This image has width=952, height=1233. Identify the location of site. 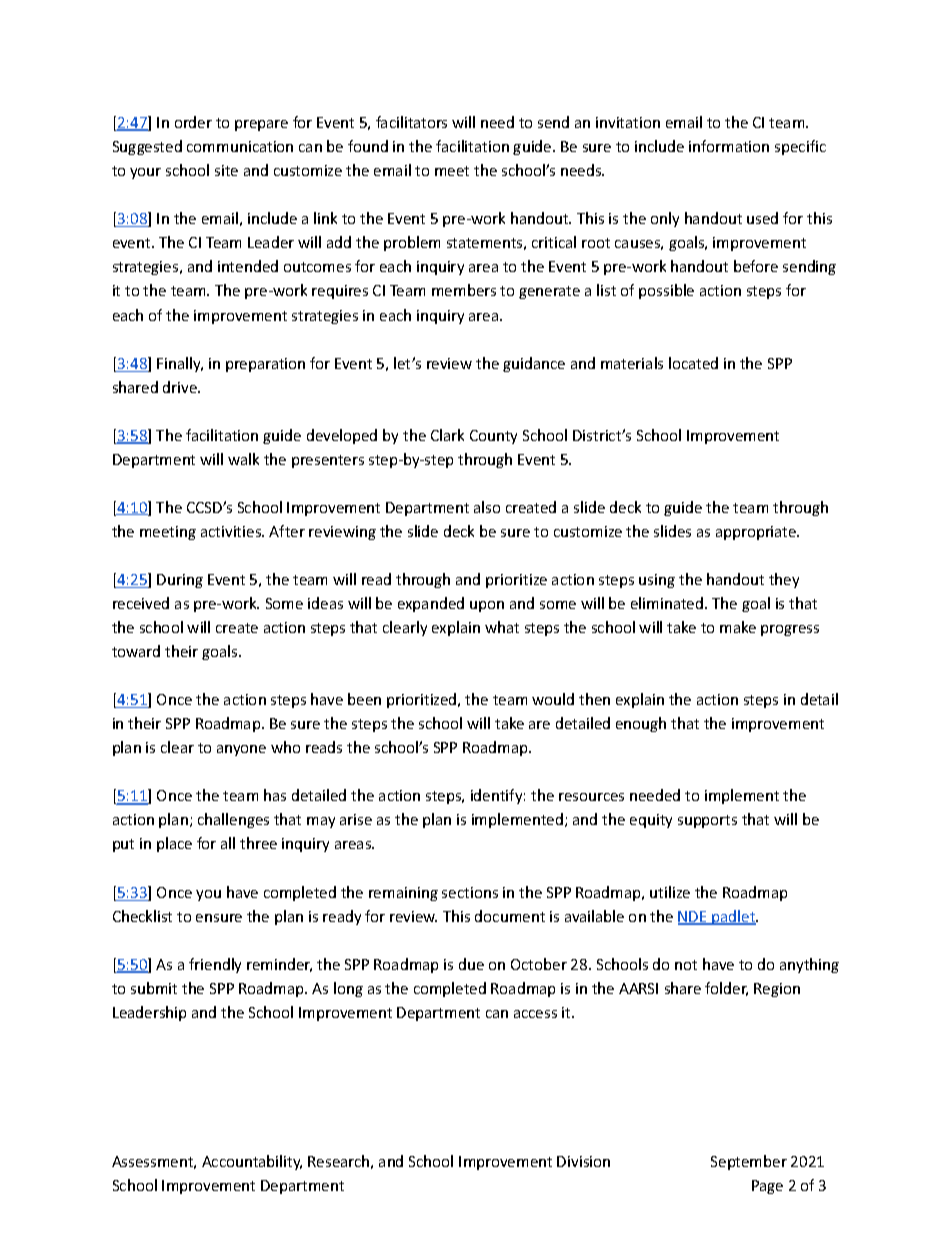
(226, 170).
